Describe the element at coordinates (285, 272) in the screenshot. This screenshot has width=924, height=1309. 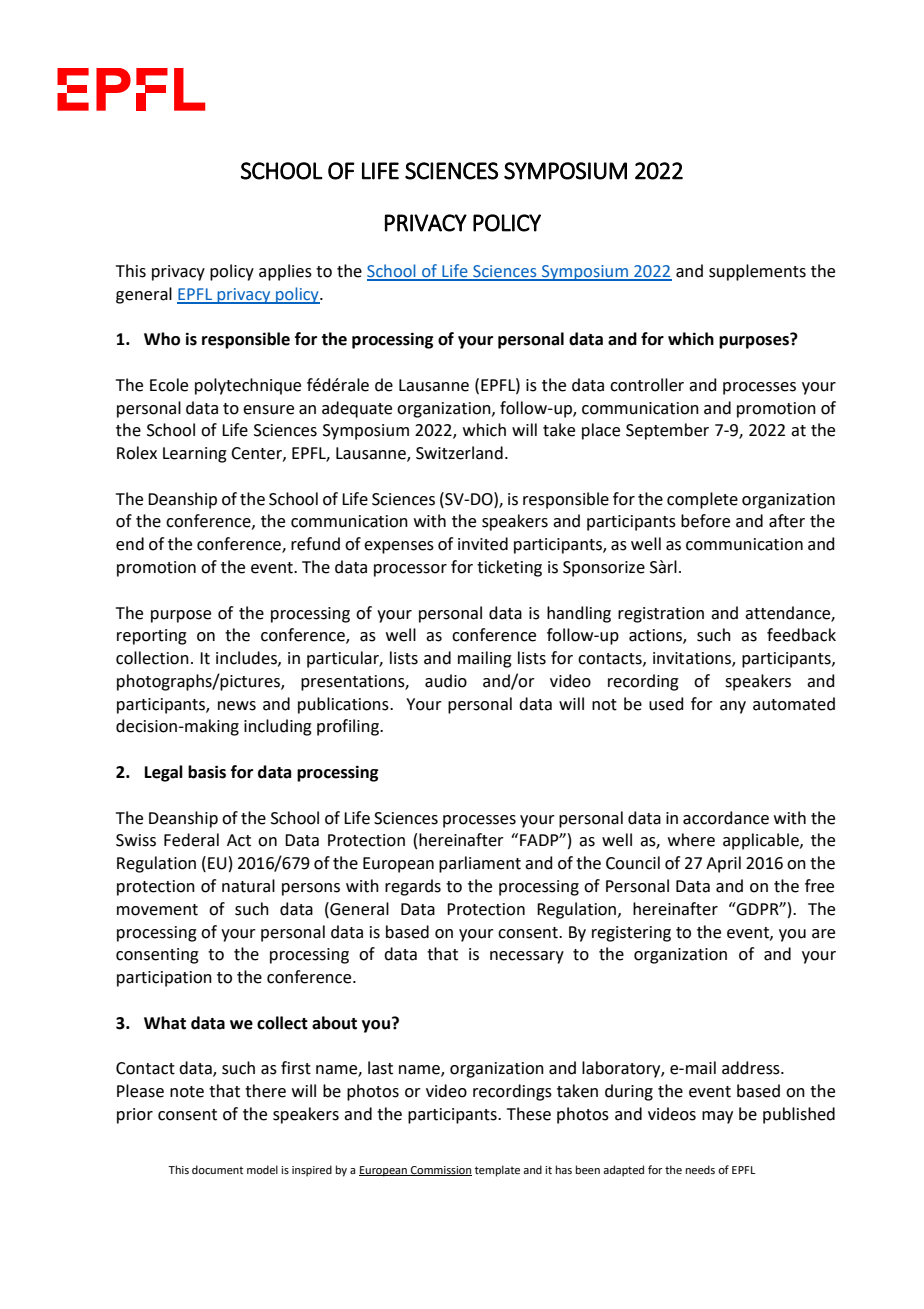
I see `applies` at that location.
